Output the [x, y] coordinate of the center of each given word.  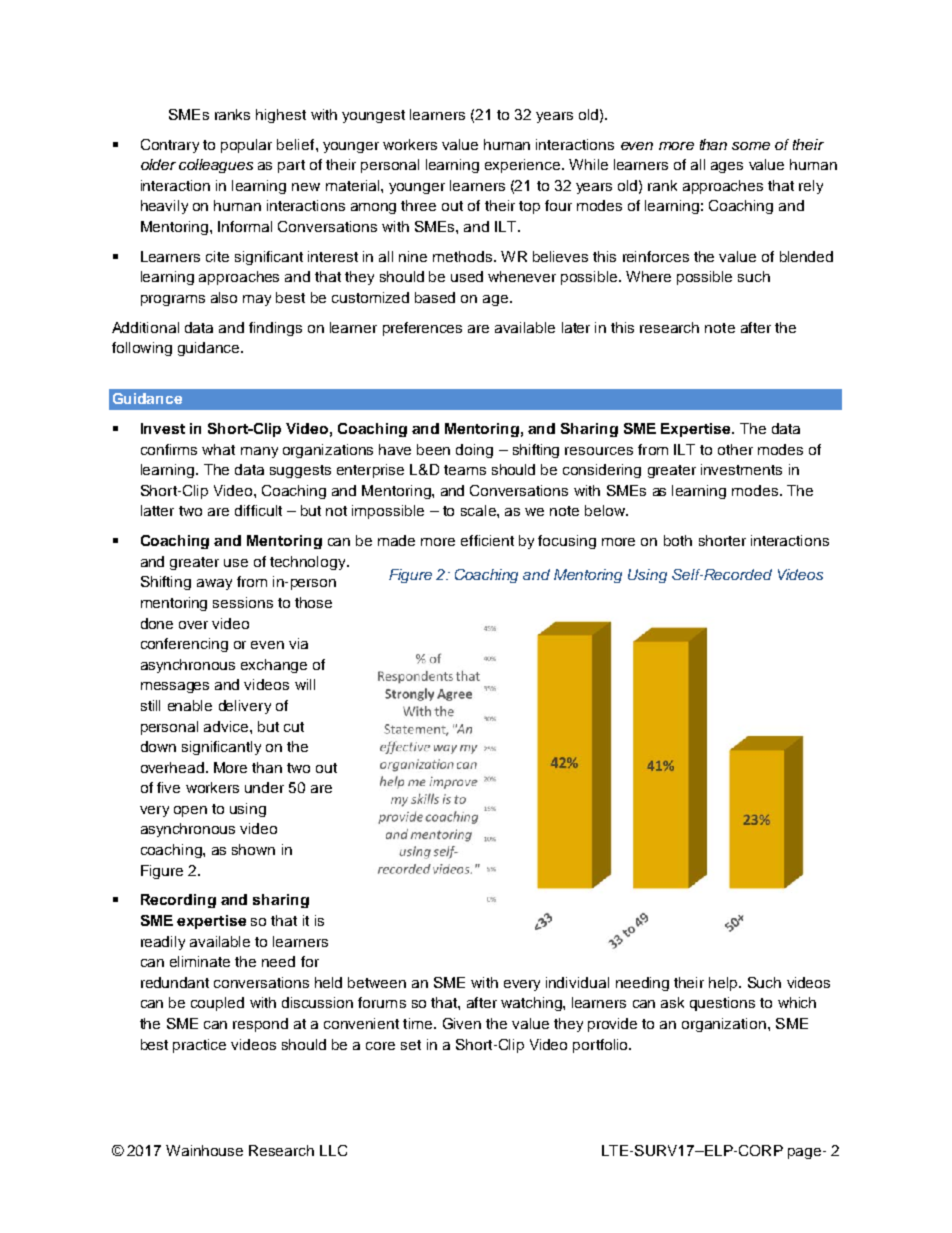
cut [294, 727]
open [190, 811]
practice [199, 1046]
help [724, 984]
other [735, 449]
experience [524, 166]
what [218, 449]
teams [465, 470]
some [751, 146]
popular [246, 146]
